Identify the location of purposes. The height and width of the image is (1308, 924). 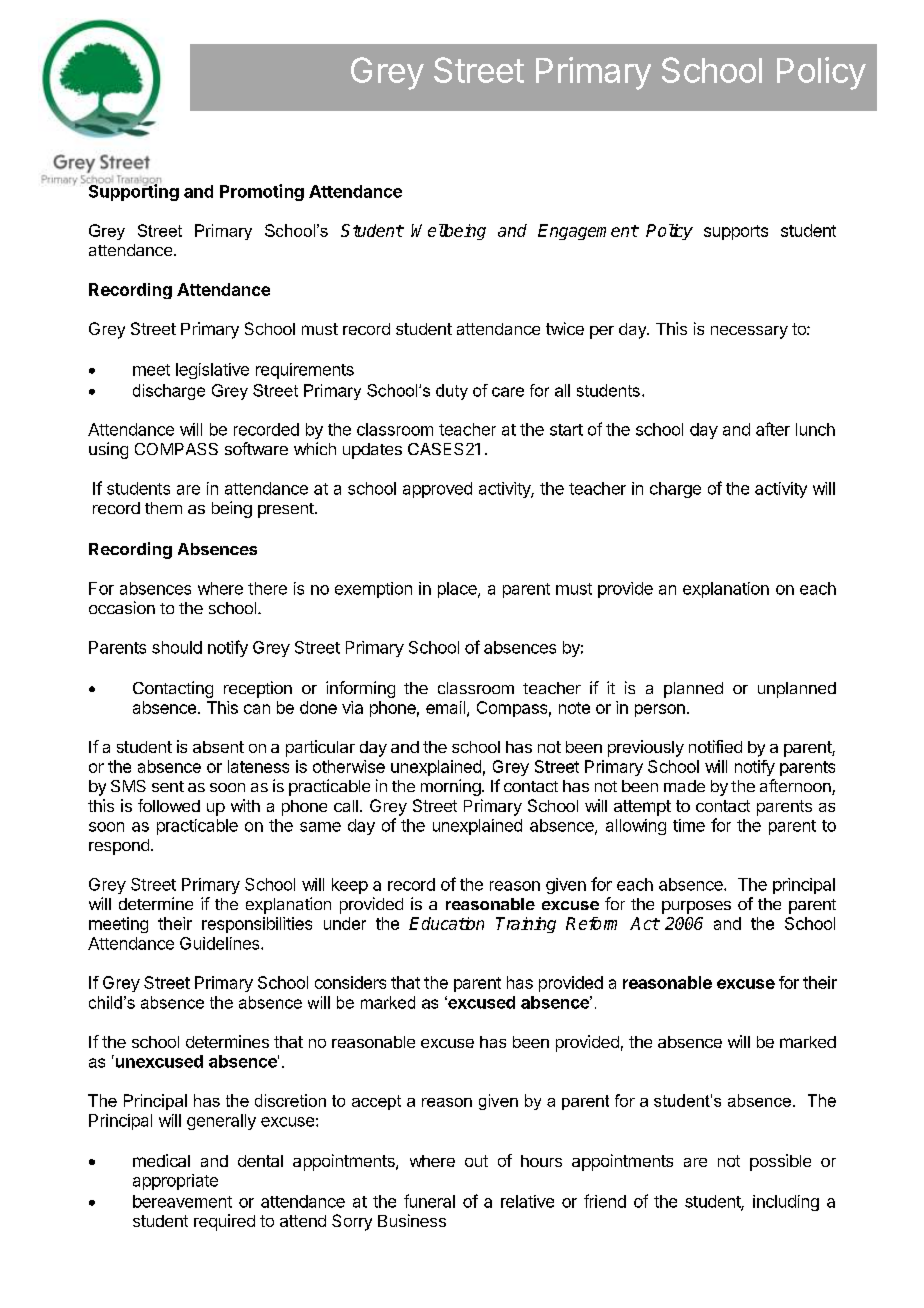
(696, 907).
